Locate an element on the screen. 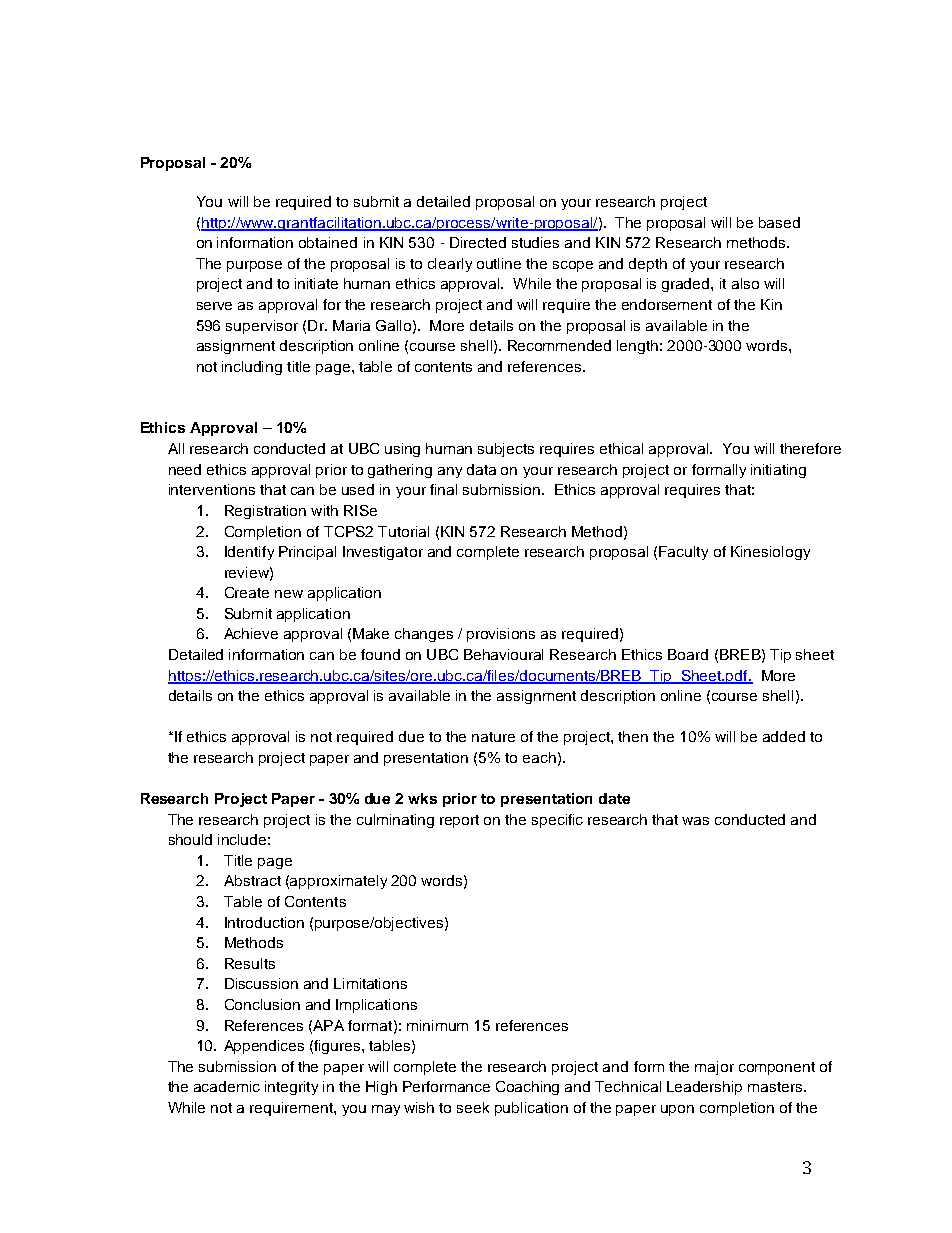 The width and height of the screenshot is (952, 1233). interventions is located at coordinates (212, 489).
